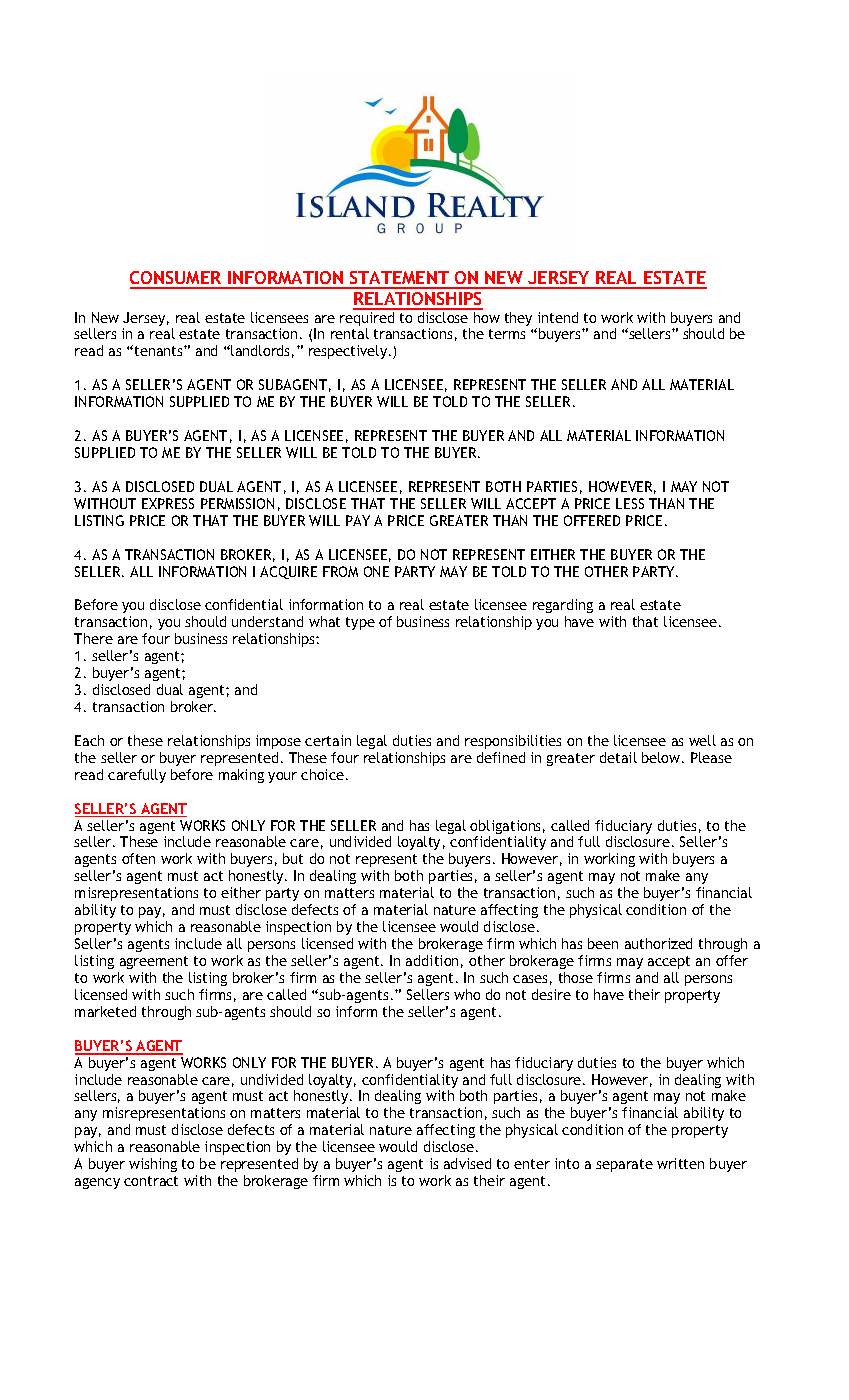 The height and width of the document is (1400, 849). I want to click on detail, so click(618, 757).
